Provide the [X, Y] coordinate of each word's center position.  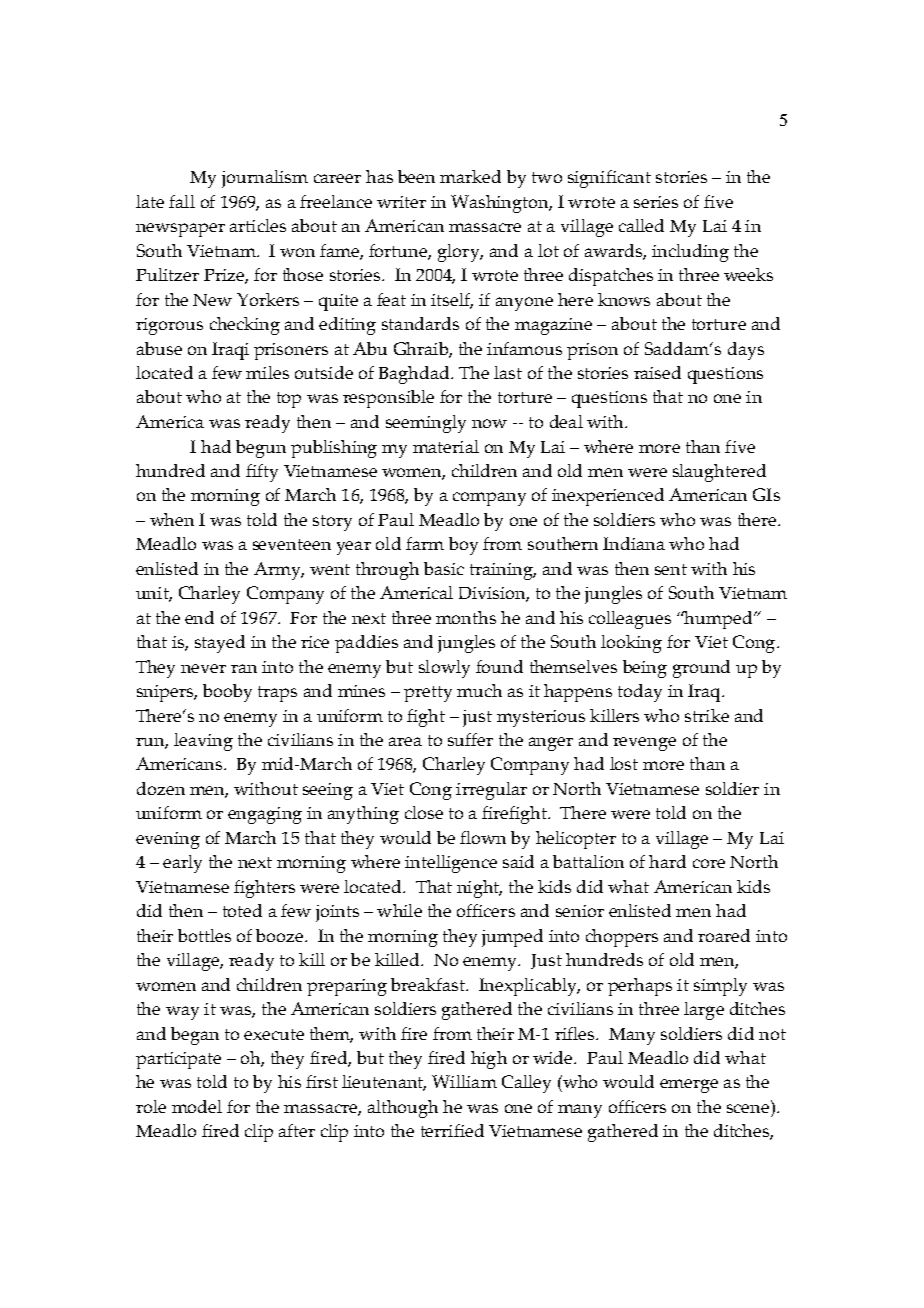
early [182, 864]
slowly [444, 669]
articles [258, 225]
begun [261, 449]
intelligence [451, 864]
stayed [220, 644]
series [656, 202]
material [446, 446]
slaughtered [719, 473]
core [709, 863]
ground [701, 669]
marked [470, 176]
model [197, 1106]
